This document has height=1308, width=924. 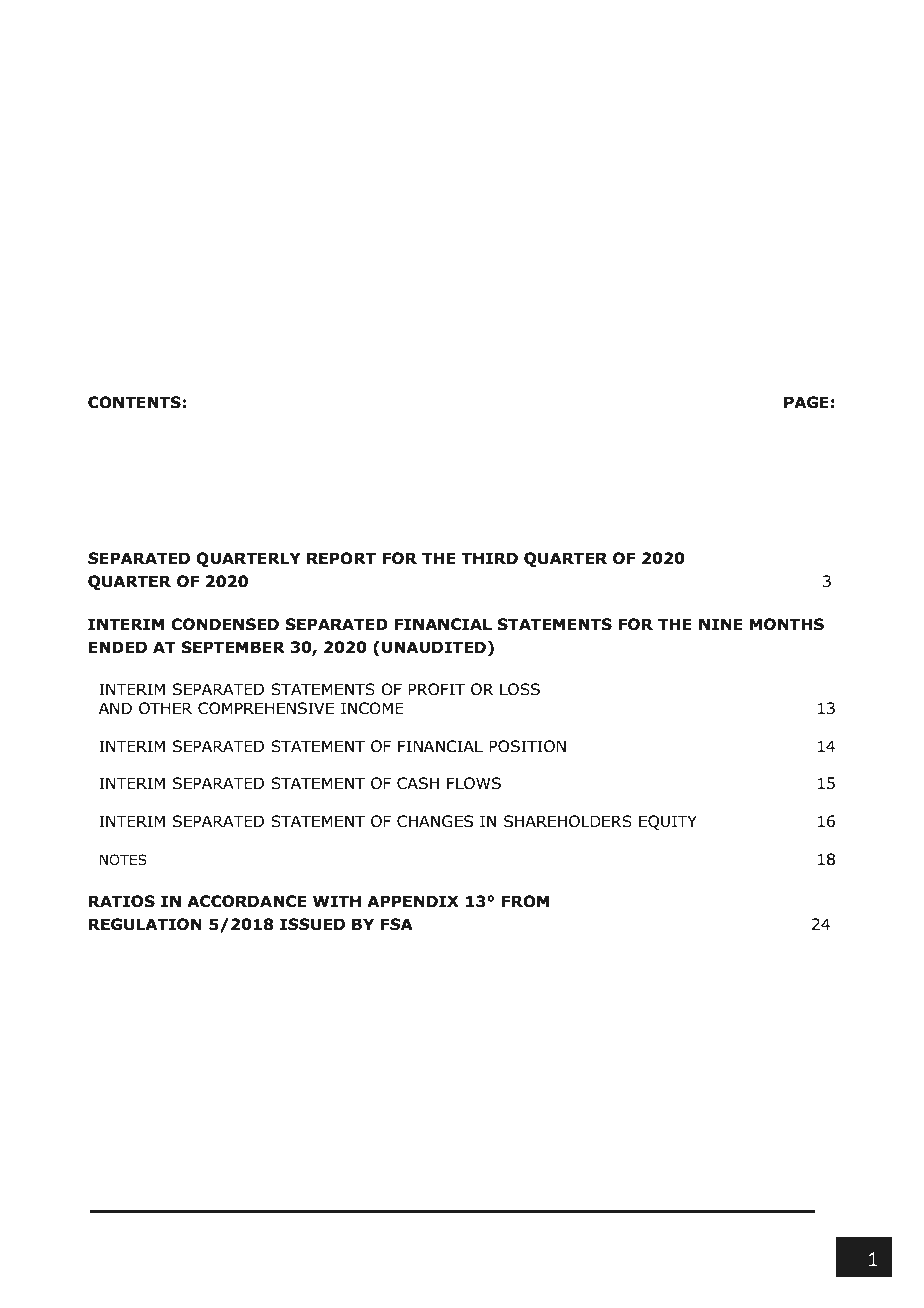 What do you see at coordinates (668, 822) in the document?
I see `EQUITY` at bounding box center [668, 822].
